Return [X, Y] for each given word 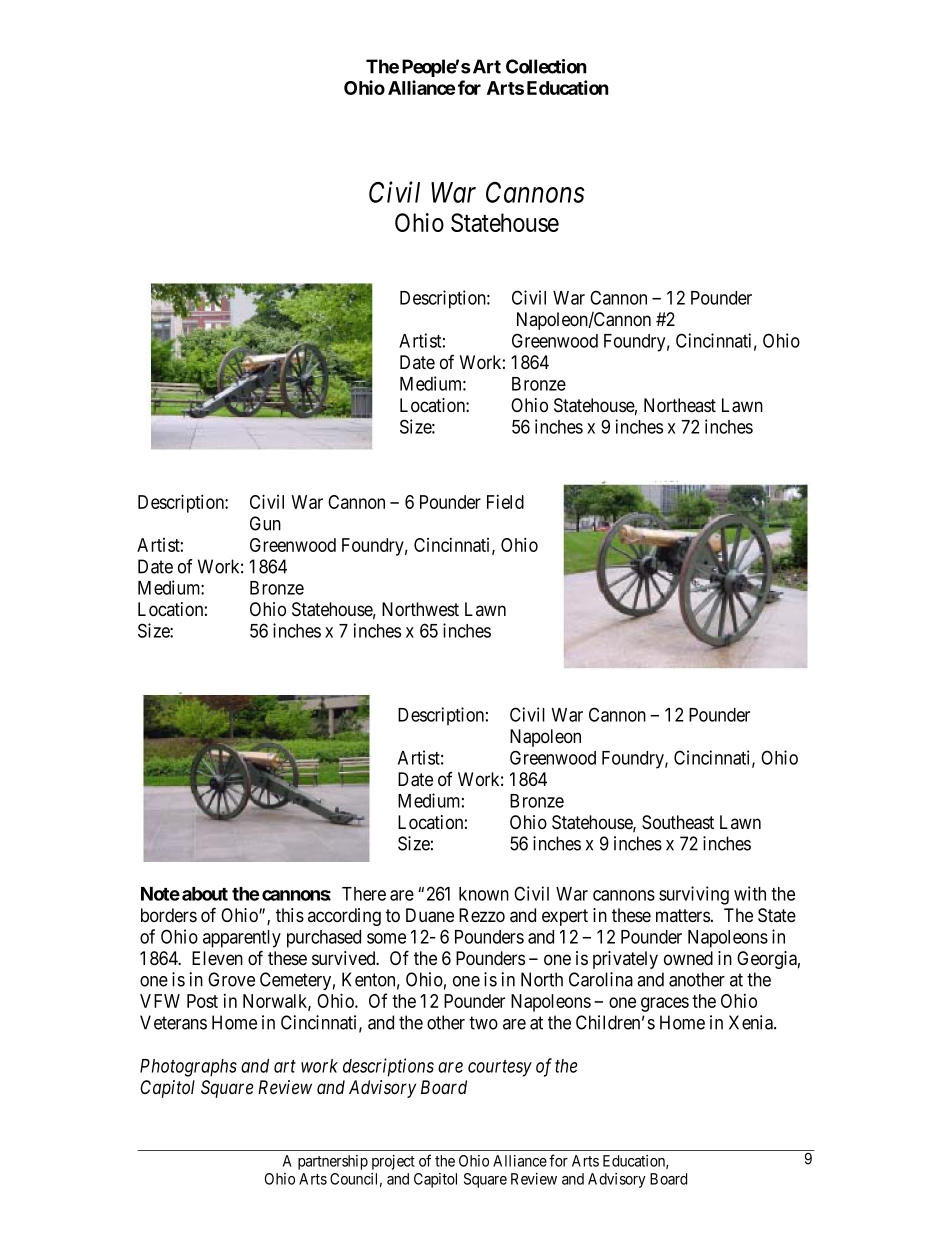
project [393, 1162]
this [290, 915]
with [750, 893]
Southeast [678, 822]
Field [505, 502]
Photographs [188, 1068]
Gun [265, 523]
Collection [546, 66]
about [205, 894]
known [484, 894]
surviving [694, 895]
